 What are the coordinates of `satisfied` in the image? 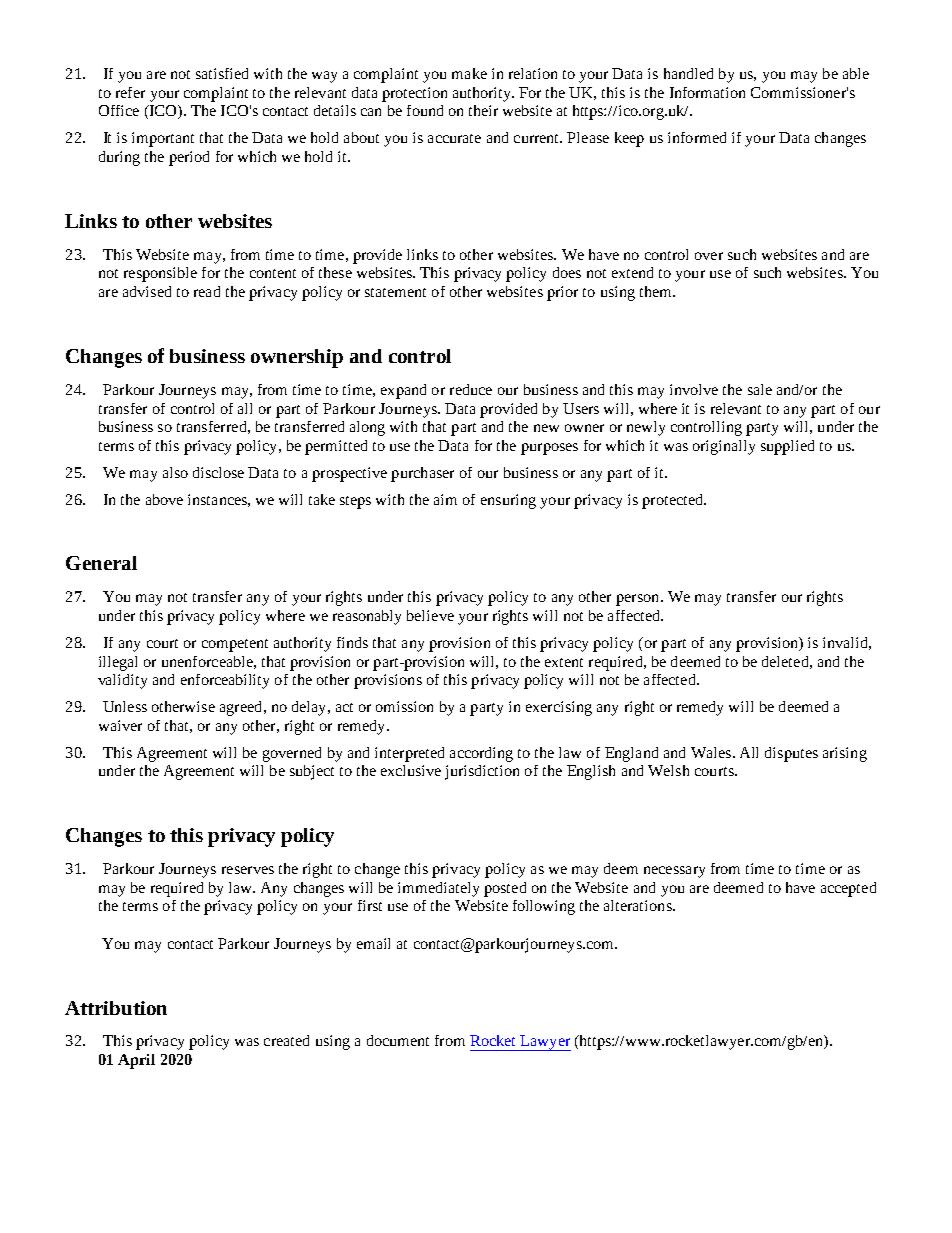 It's located at (222, 73).
